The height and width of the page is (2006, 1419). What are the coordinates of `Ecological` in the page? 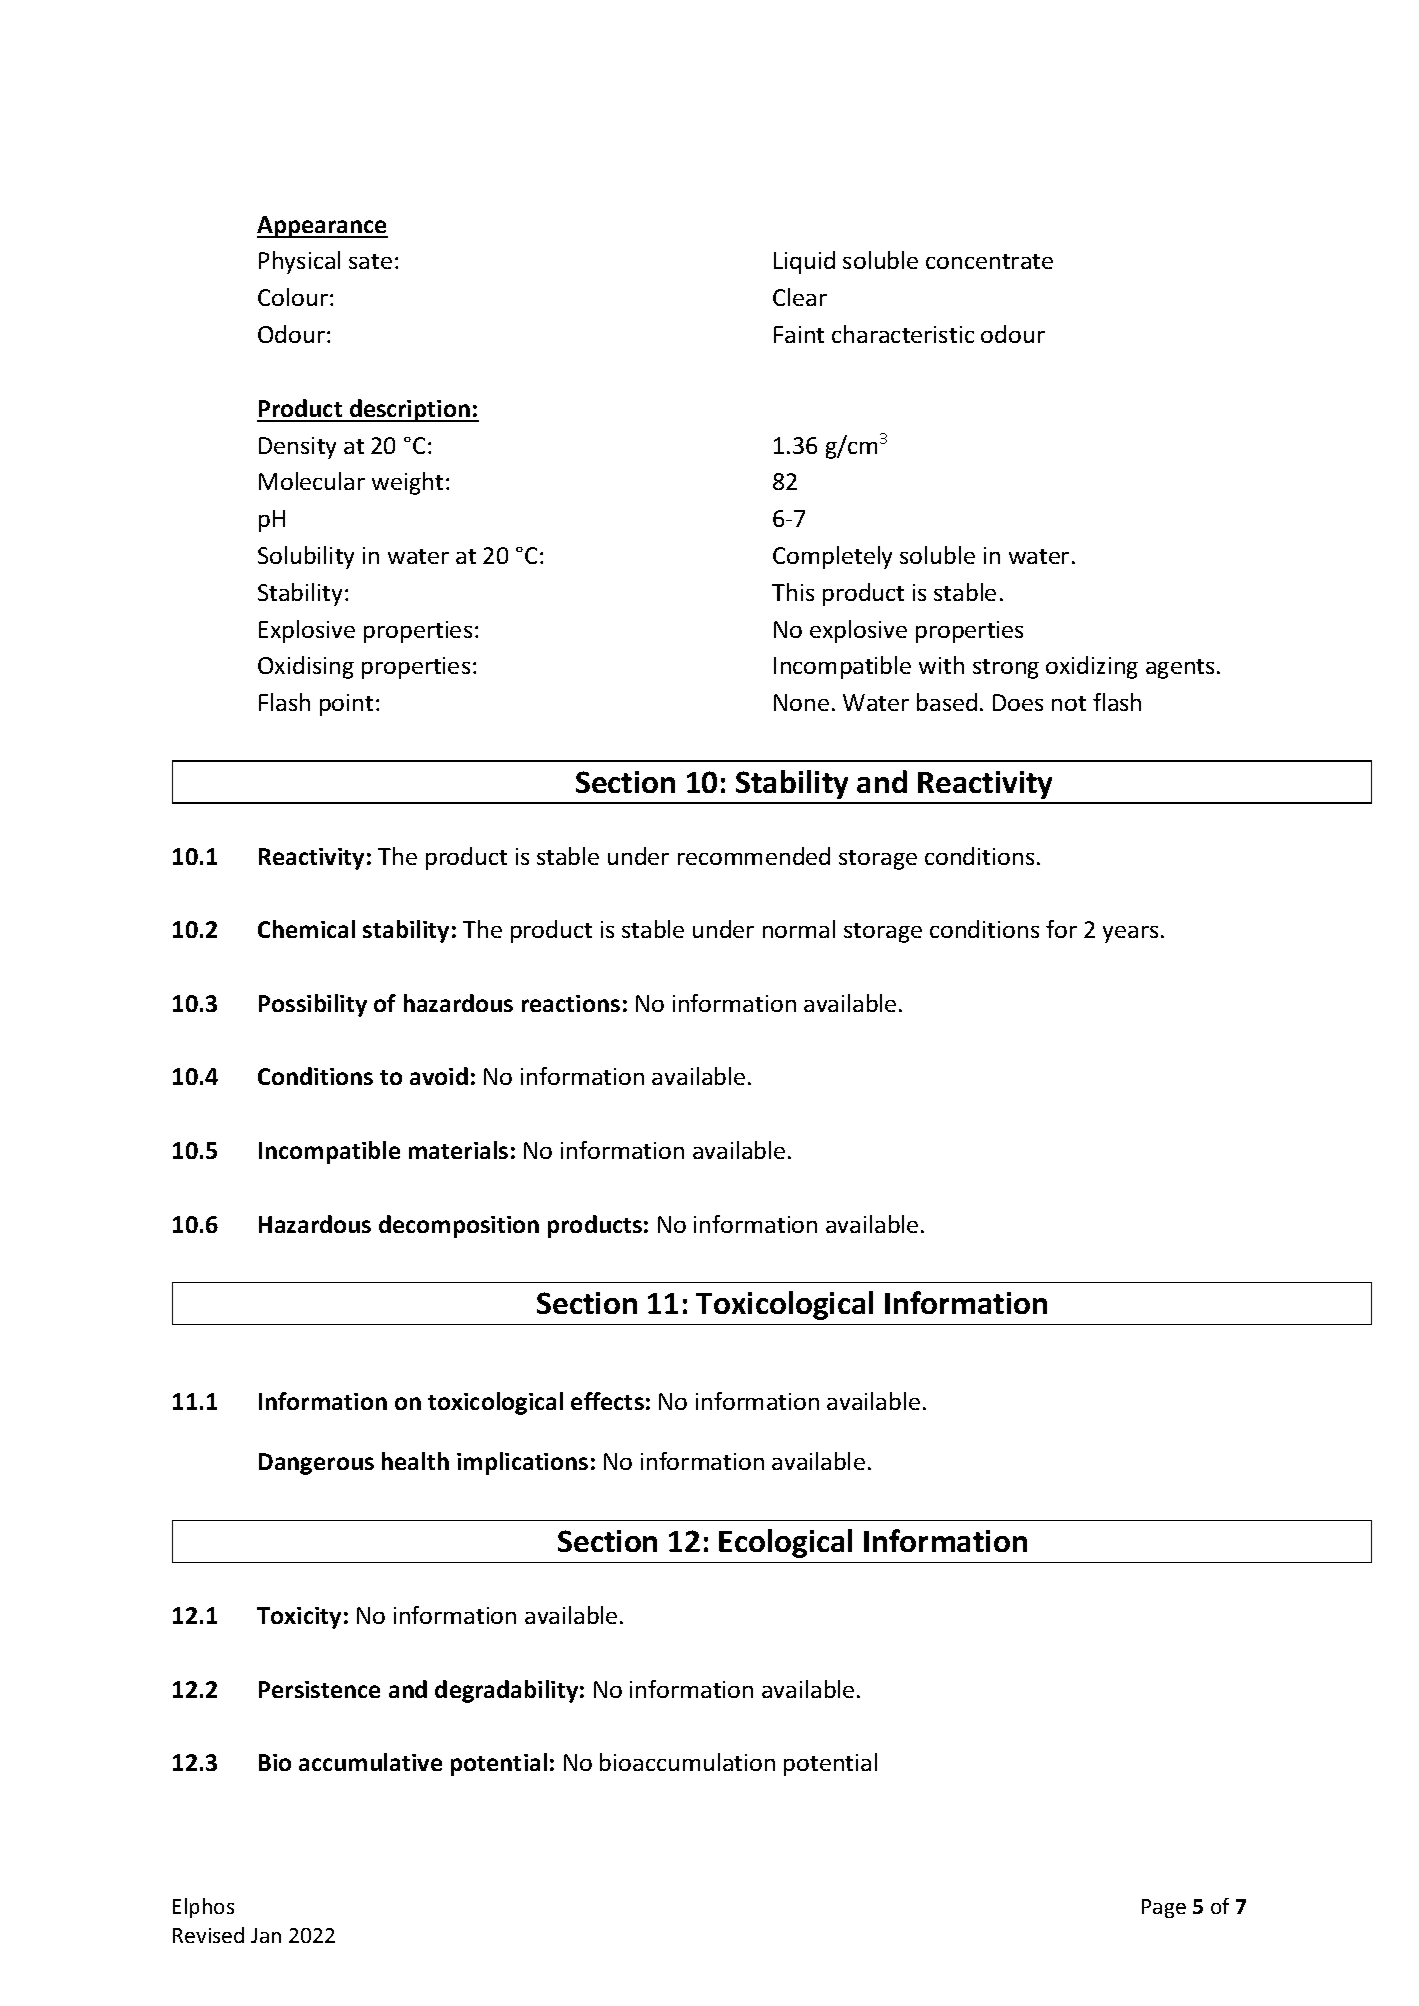 It's located at (785, 1543).
